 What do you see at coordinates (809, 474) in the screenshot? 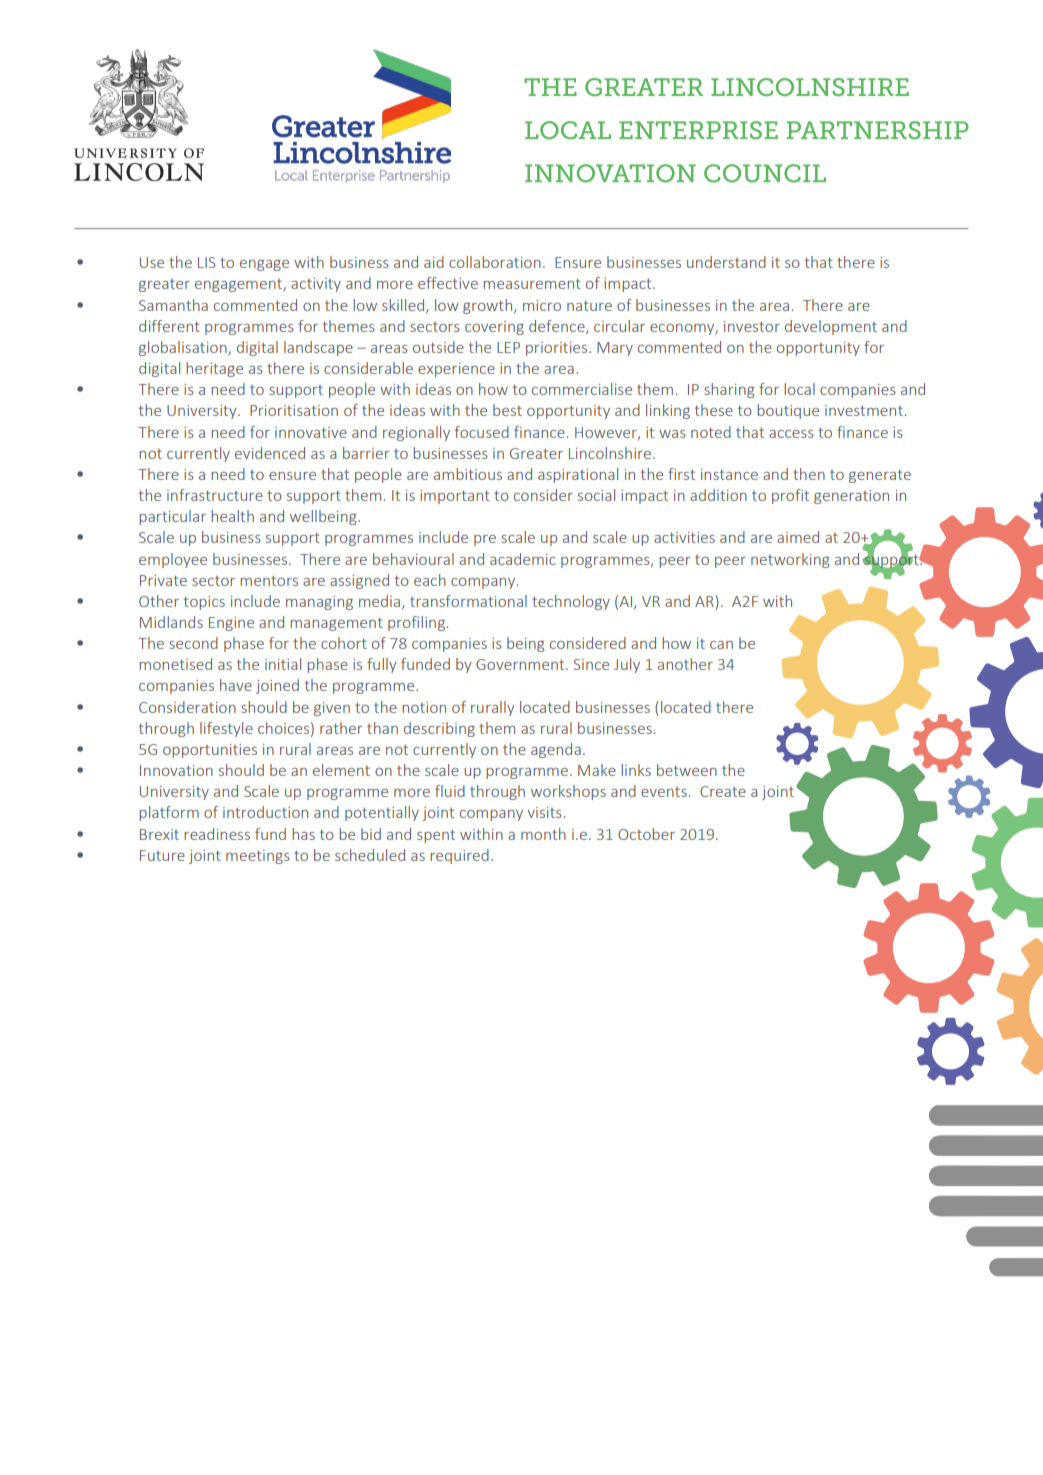
I see `then` at bounding box center [809, 474].
